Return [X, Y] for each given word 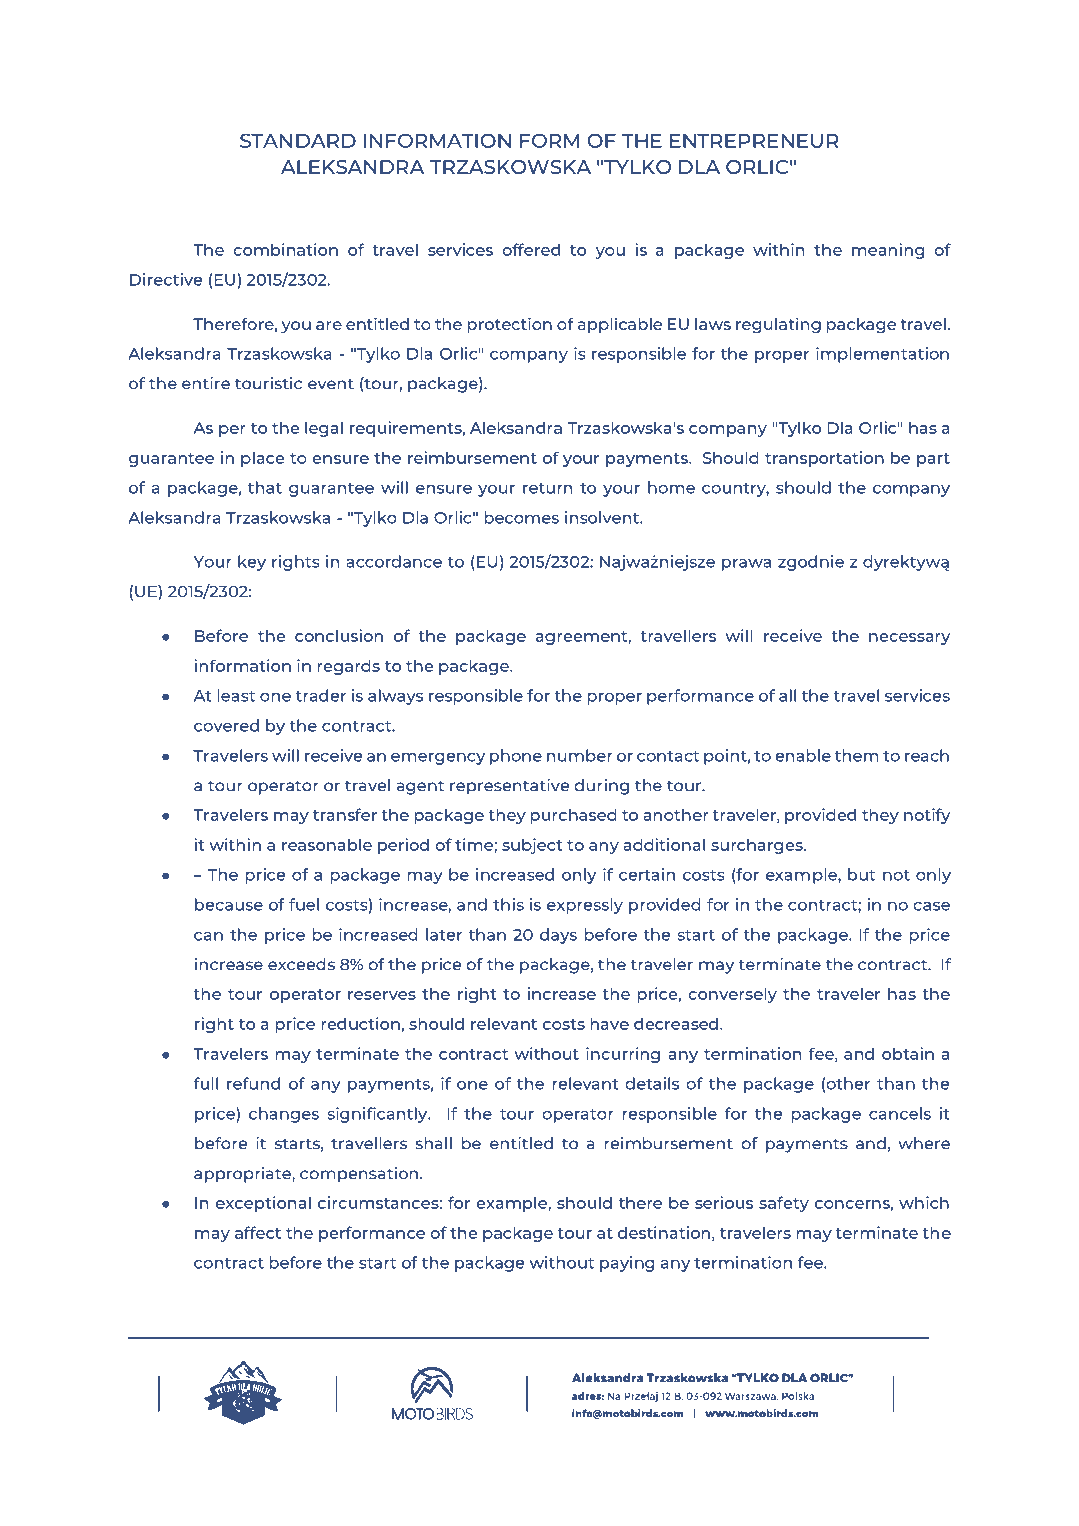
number [580, 755]
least [236, 695]
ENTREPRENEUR [754, 141]
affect [258, 1232]
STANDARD [298, 140]
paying [627, 1264]
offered [531, 249]
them [857, 755]
